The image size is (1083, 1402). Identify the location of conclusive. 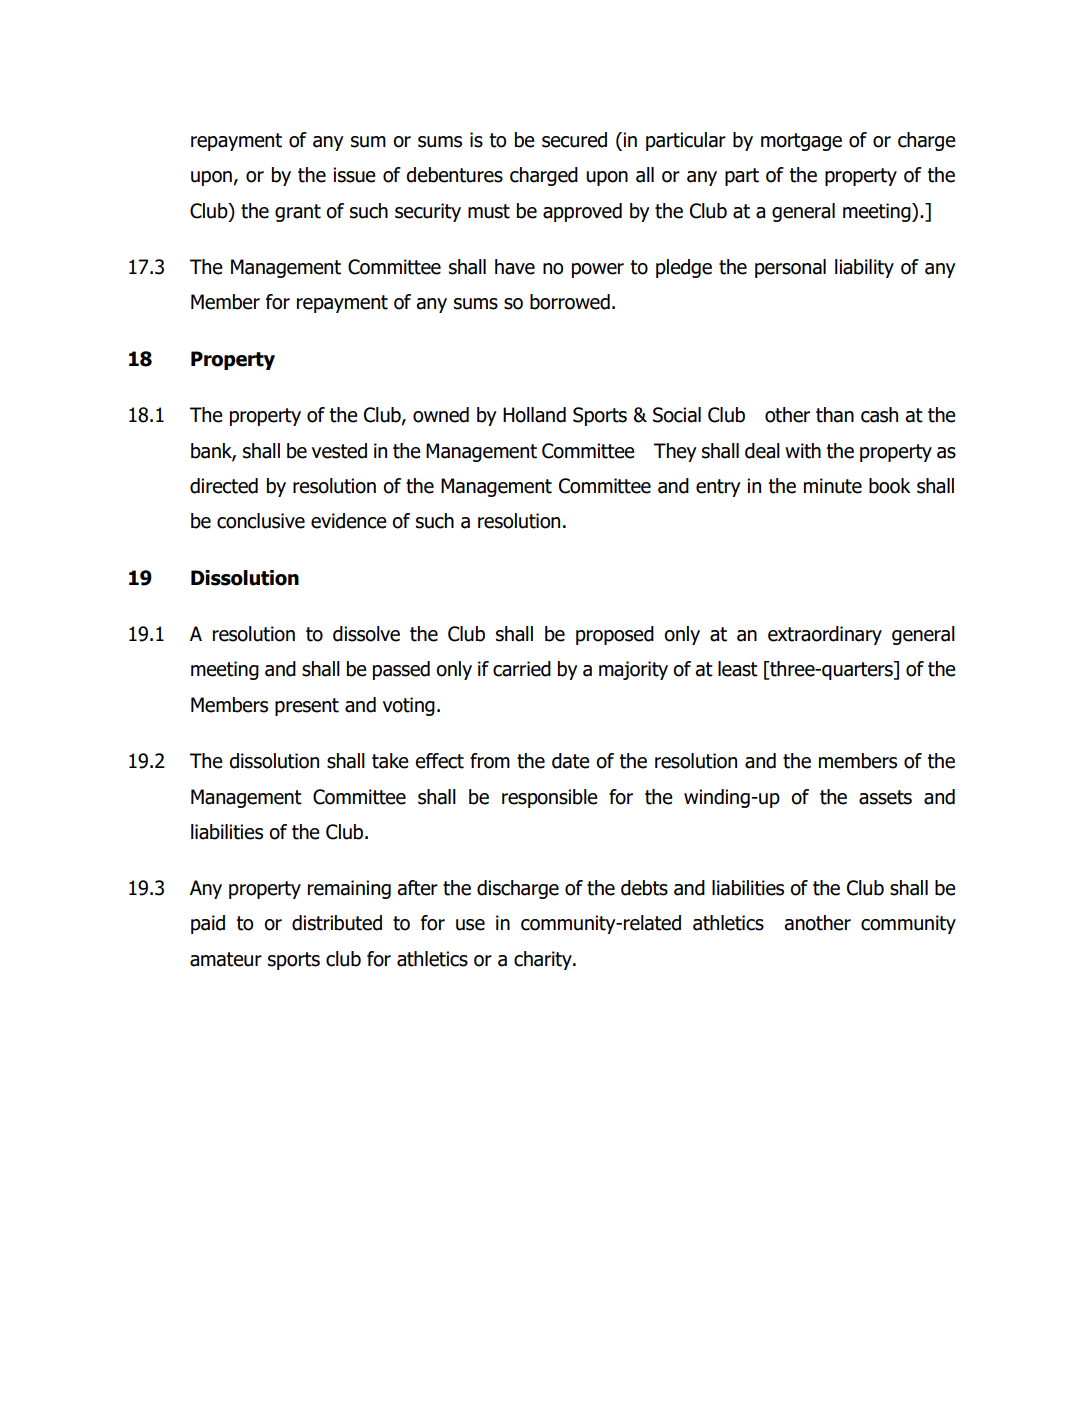
(261, 521).
